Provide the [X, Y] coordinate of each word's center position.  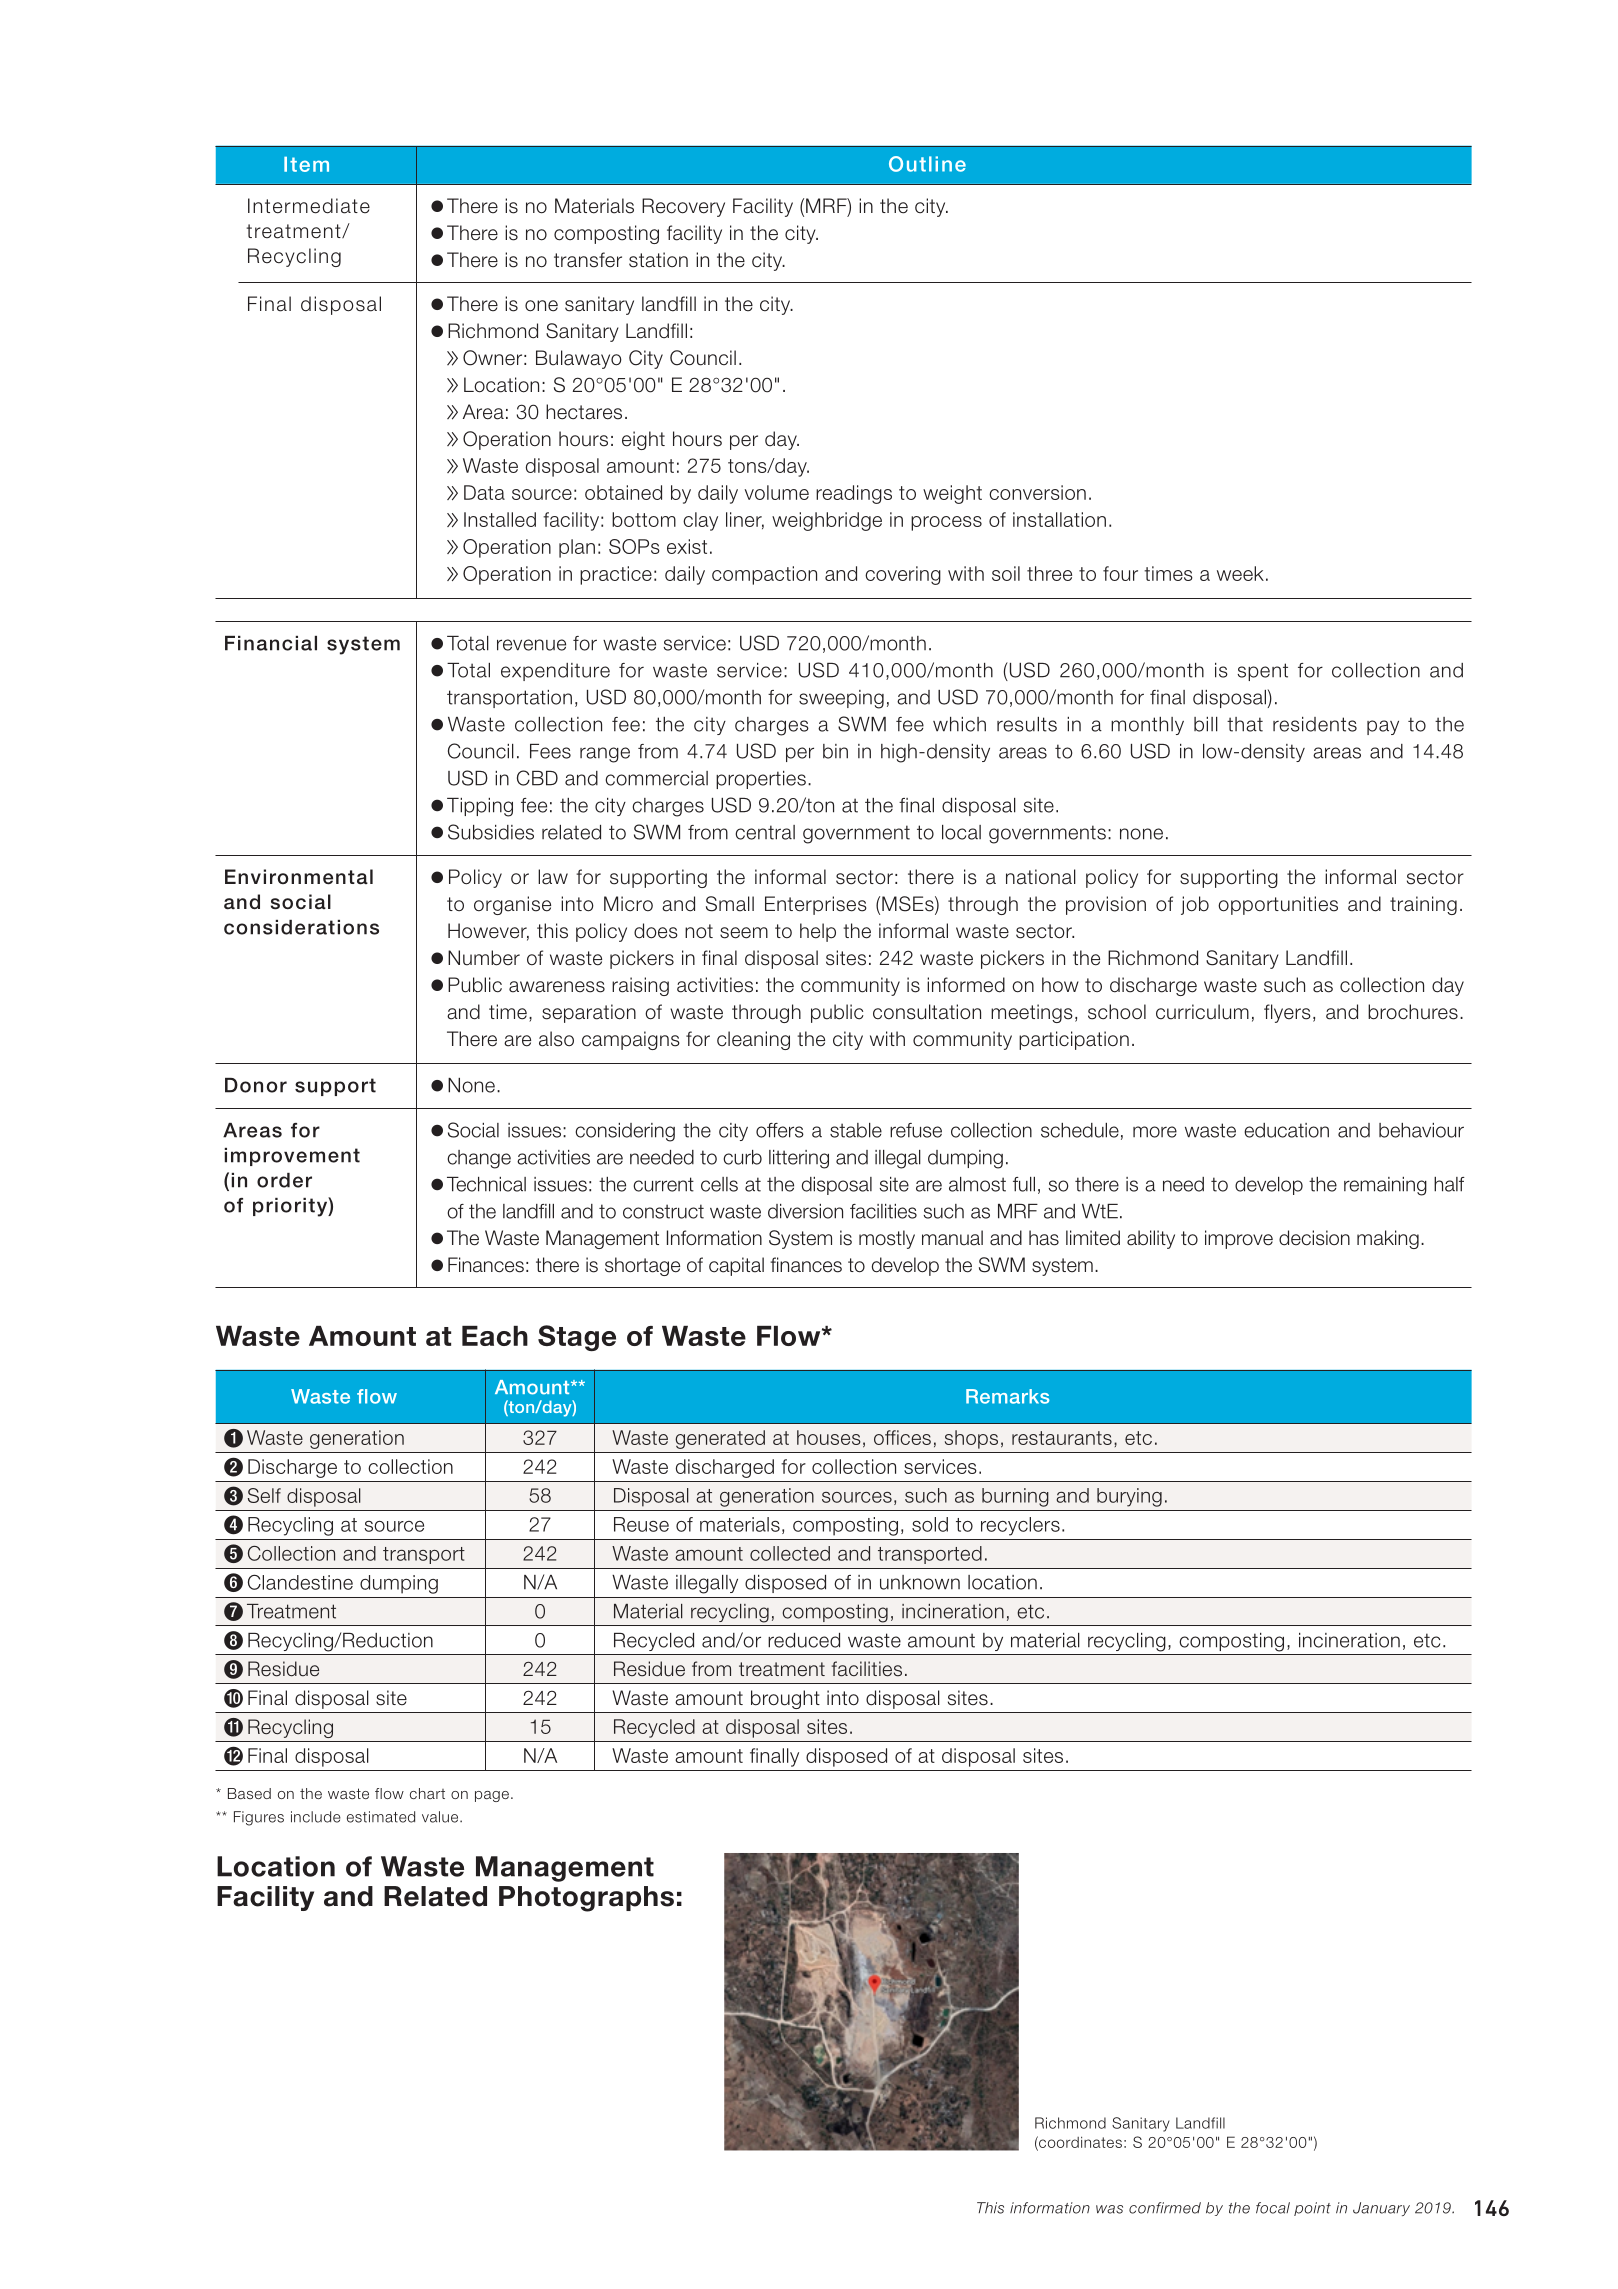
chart [427, 1793]
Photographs [586, 1899]
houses [829, 1437]
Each [495, 1336]
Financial [271, 643]
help [818, 932]
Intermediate [309, 206]
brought [785, 1699]
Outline [927, 164]
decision [1314, 1238]
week [1240, 573]
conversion [1037, 492]
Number [484, 958]
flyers [1287, 1013]
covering [903, 575]
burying [1129, 1497]
